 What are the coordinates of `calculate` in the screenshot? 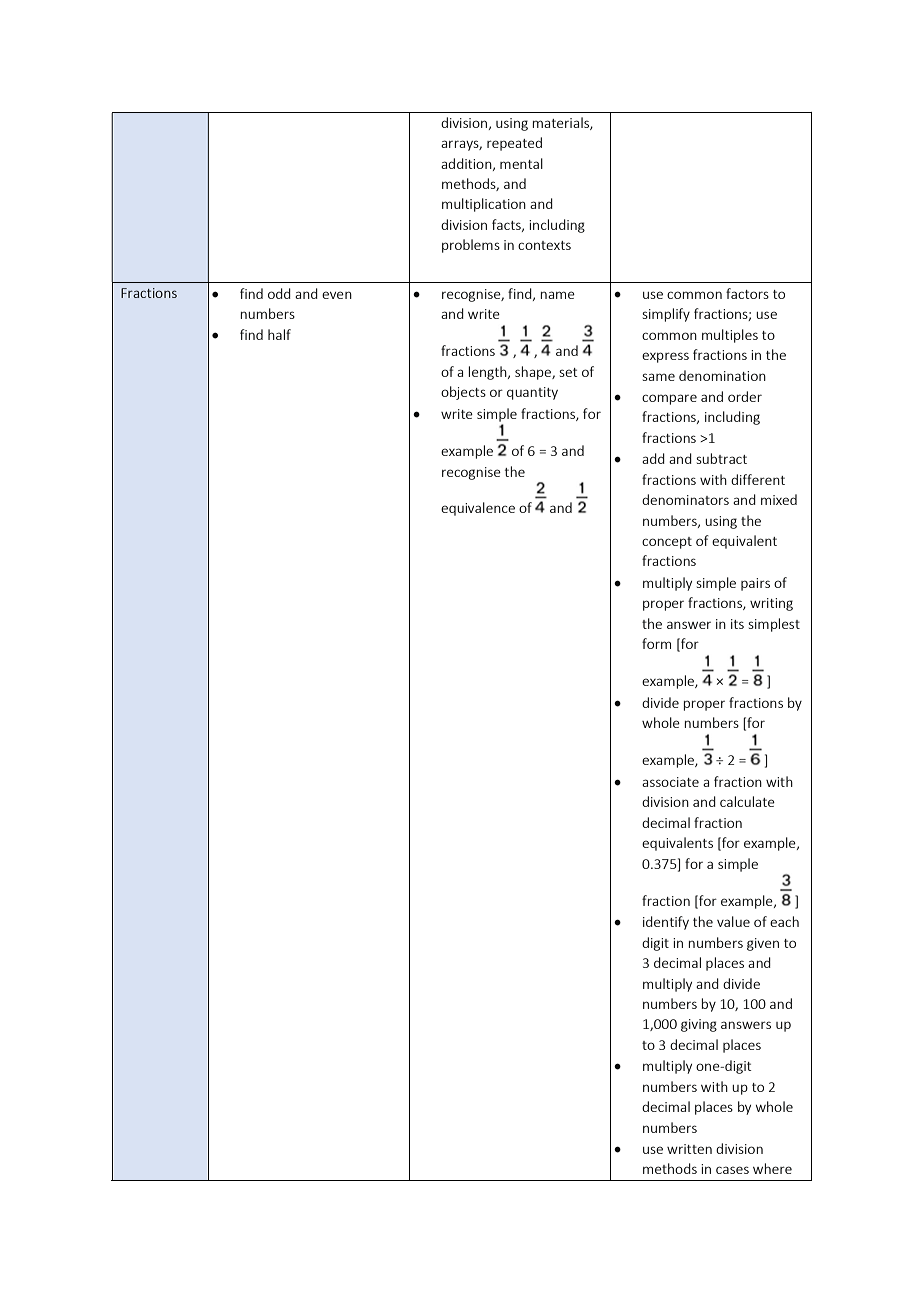 It's located at (747, 801).
